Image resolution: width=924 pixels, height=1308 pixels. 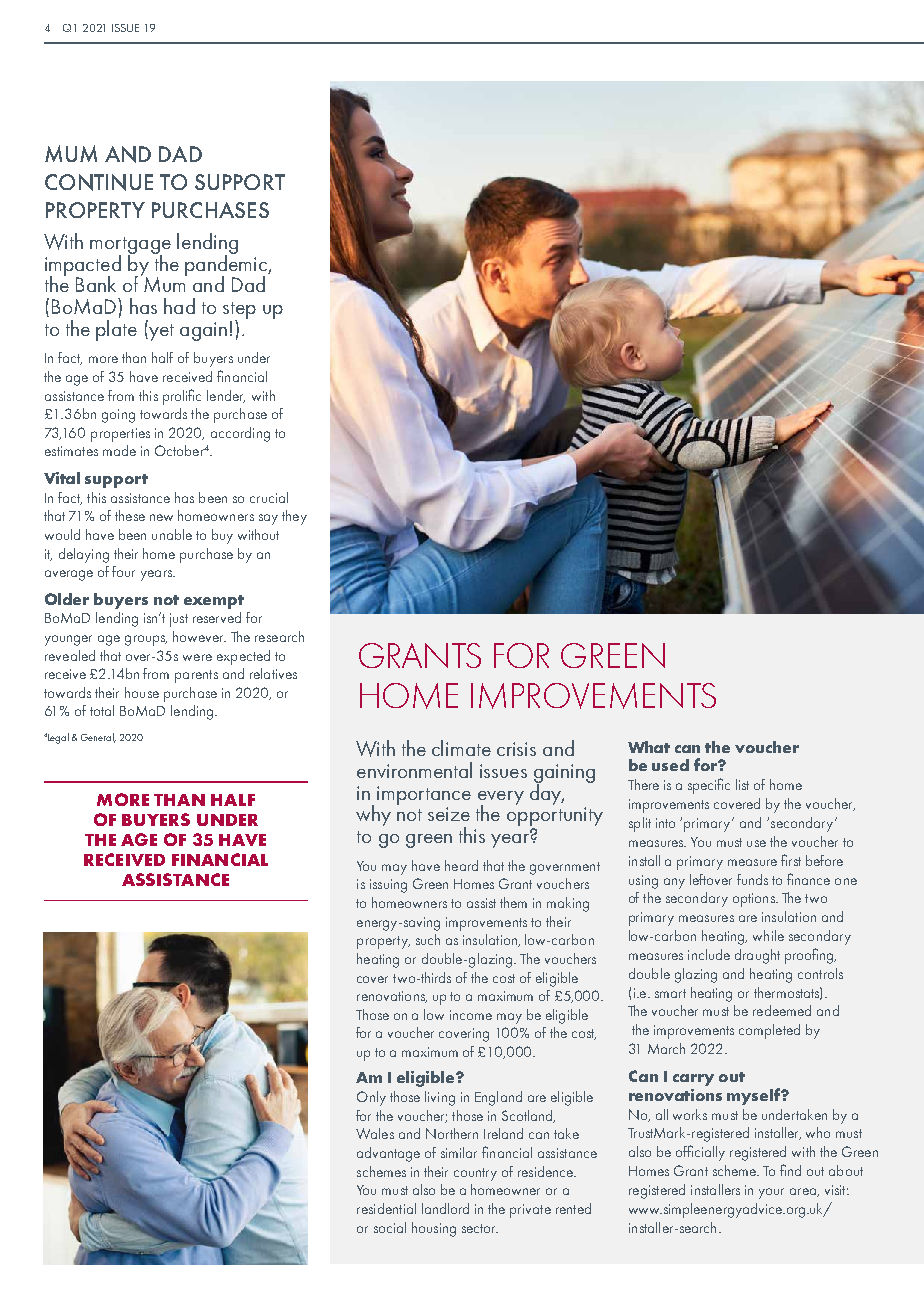 I want to click on pandemic, so click(x=227, y=265).
